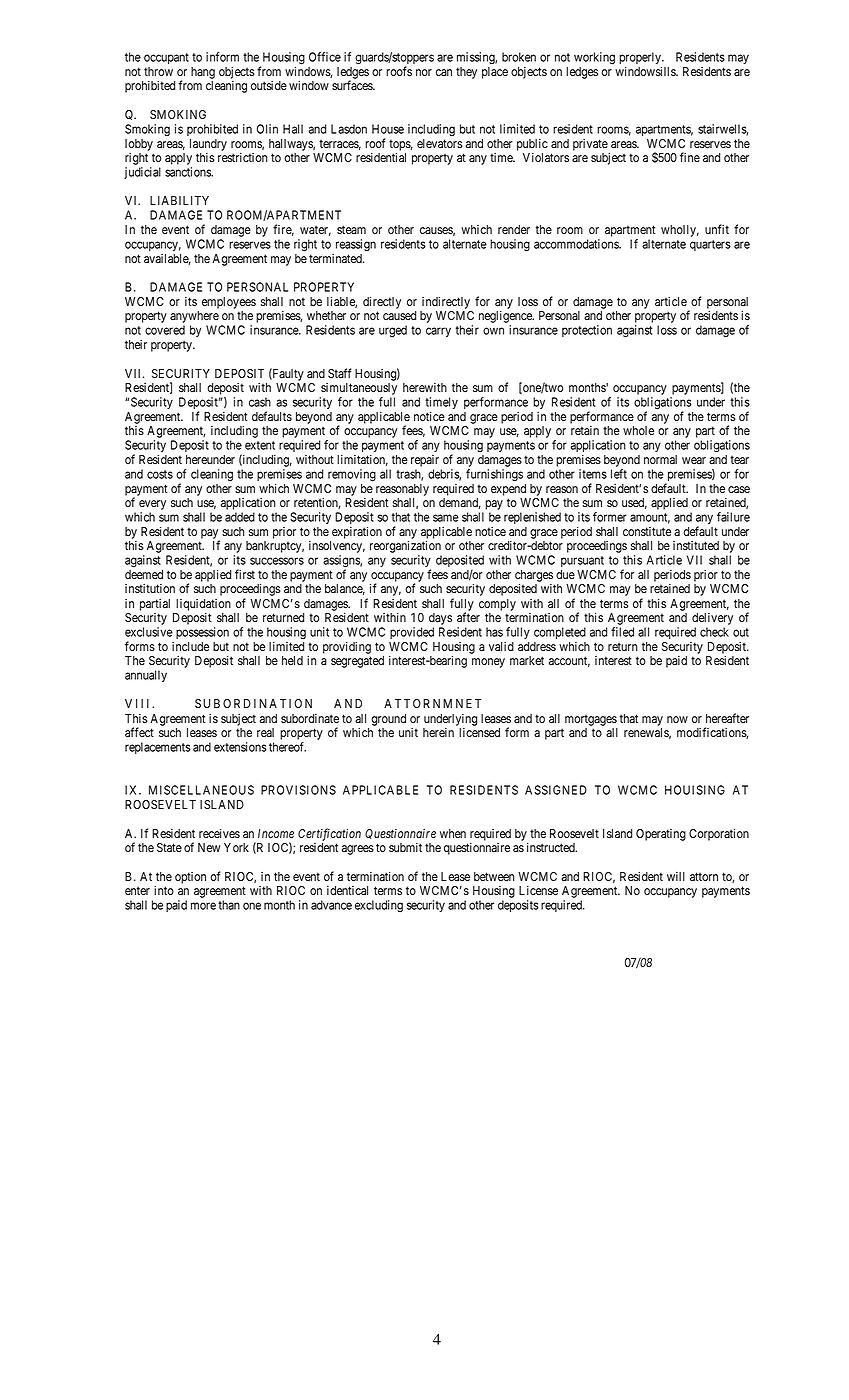 Image resolution: width=849 pixels, height=1400 pixels. I want to click on can, so click(444, 72).
